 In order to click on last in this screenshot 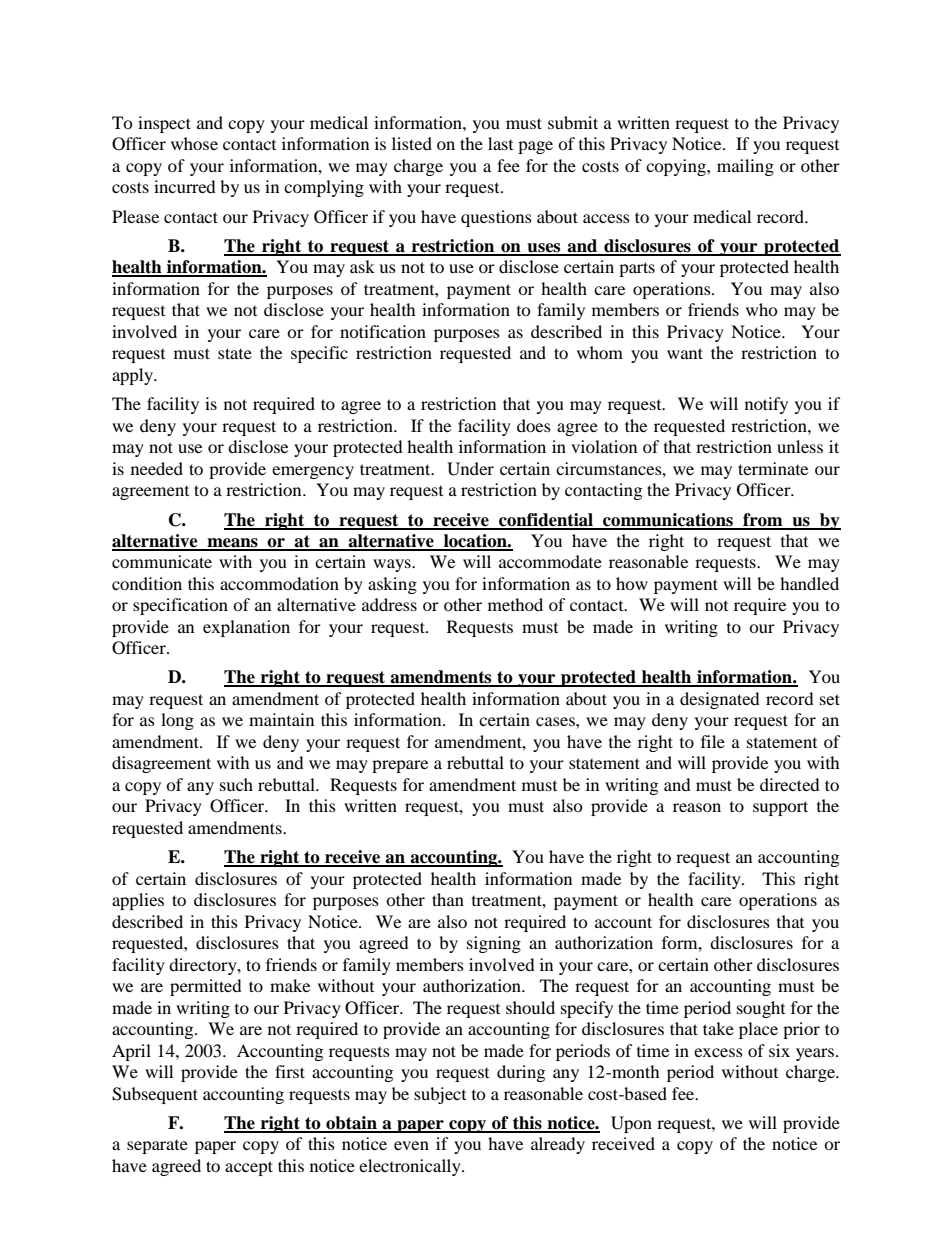, I will do `click(500, 143)`.
